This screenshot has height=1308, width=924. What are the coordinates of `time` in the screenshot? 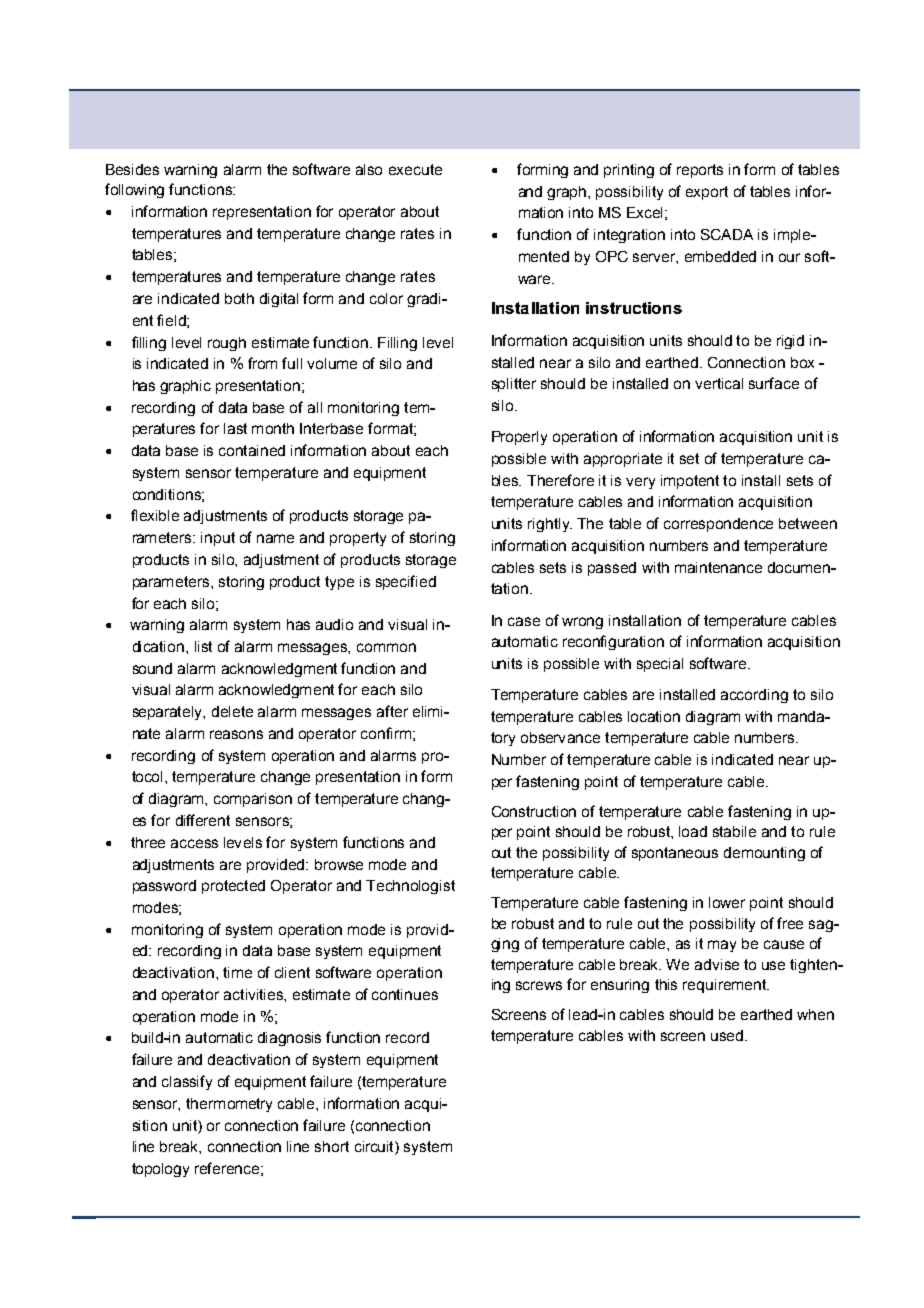 It's located at (237, 972).
